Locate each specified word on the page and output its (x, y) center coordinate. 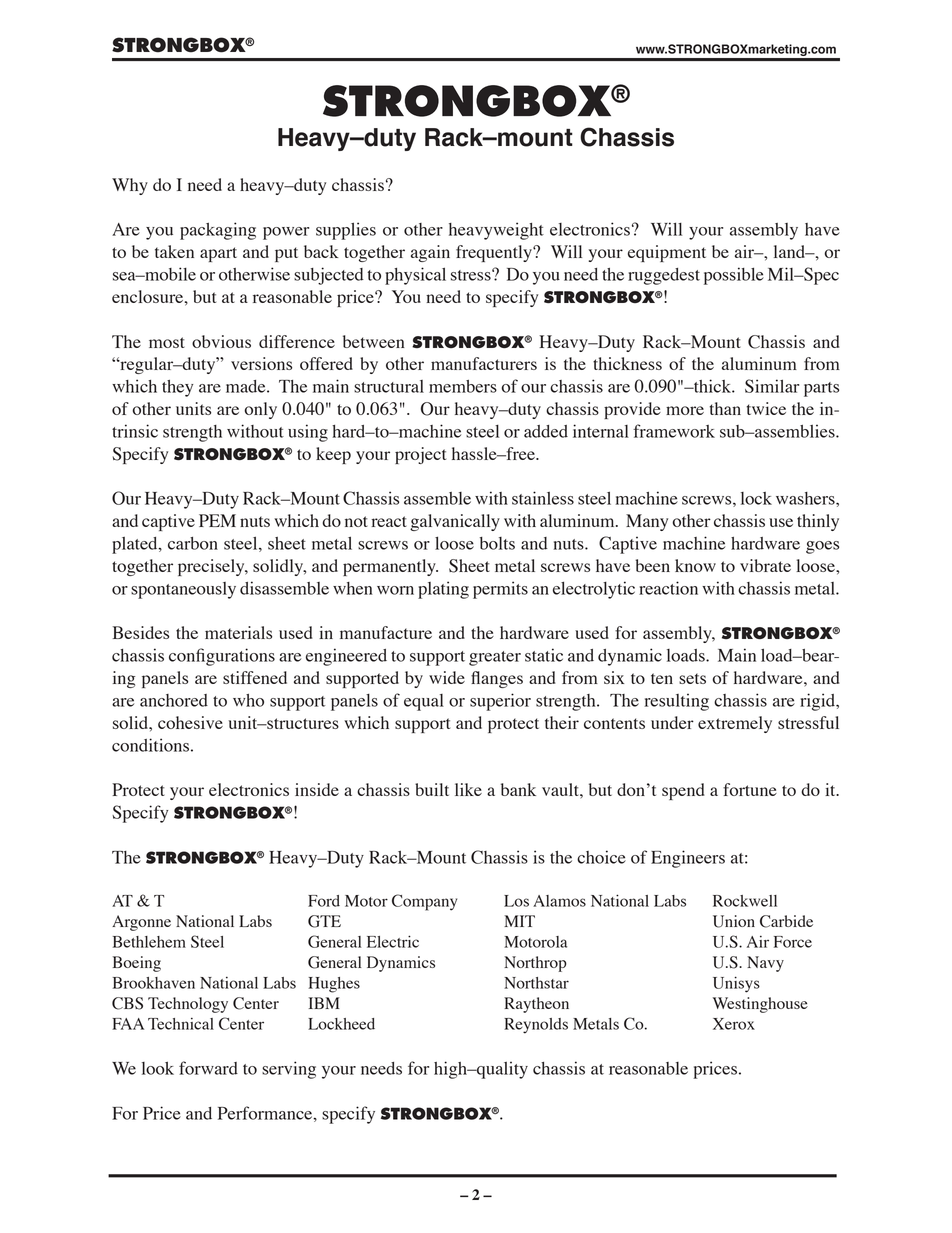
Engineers (688, 859)
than (725, 408)
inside (317, 789)
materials (238, 632)
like (468, 789)
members (463, 386)
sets (692, 678)
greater (495, 658)
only (260, 410)
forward (208, 1068)
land (791, 251)
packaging (218, 231)
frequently (495, 253)
